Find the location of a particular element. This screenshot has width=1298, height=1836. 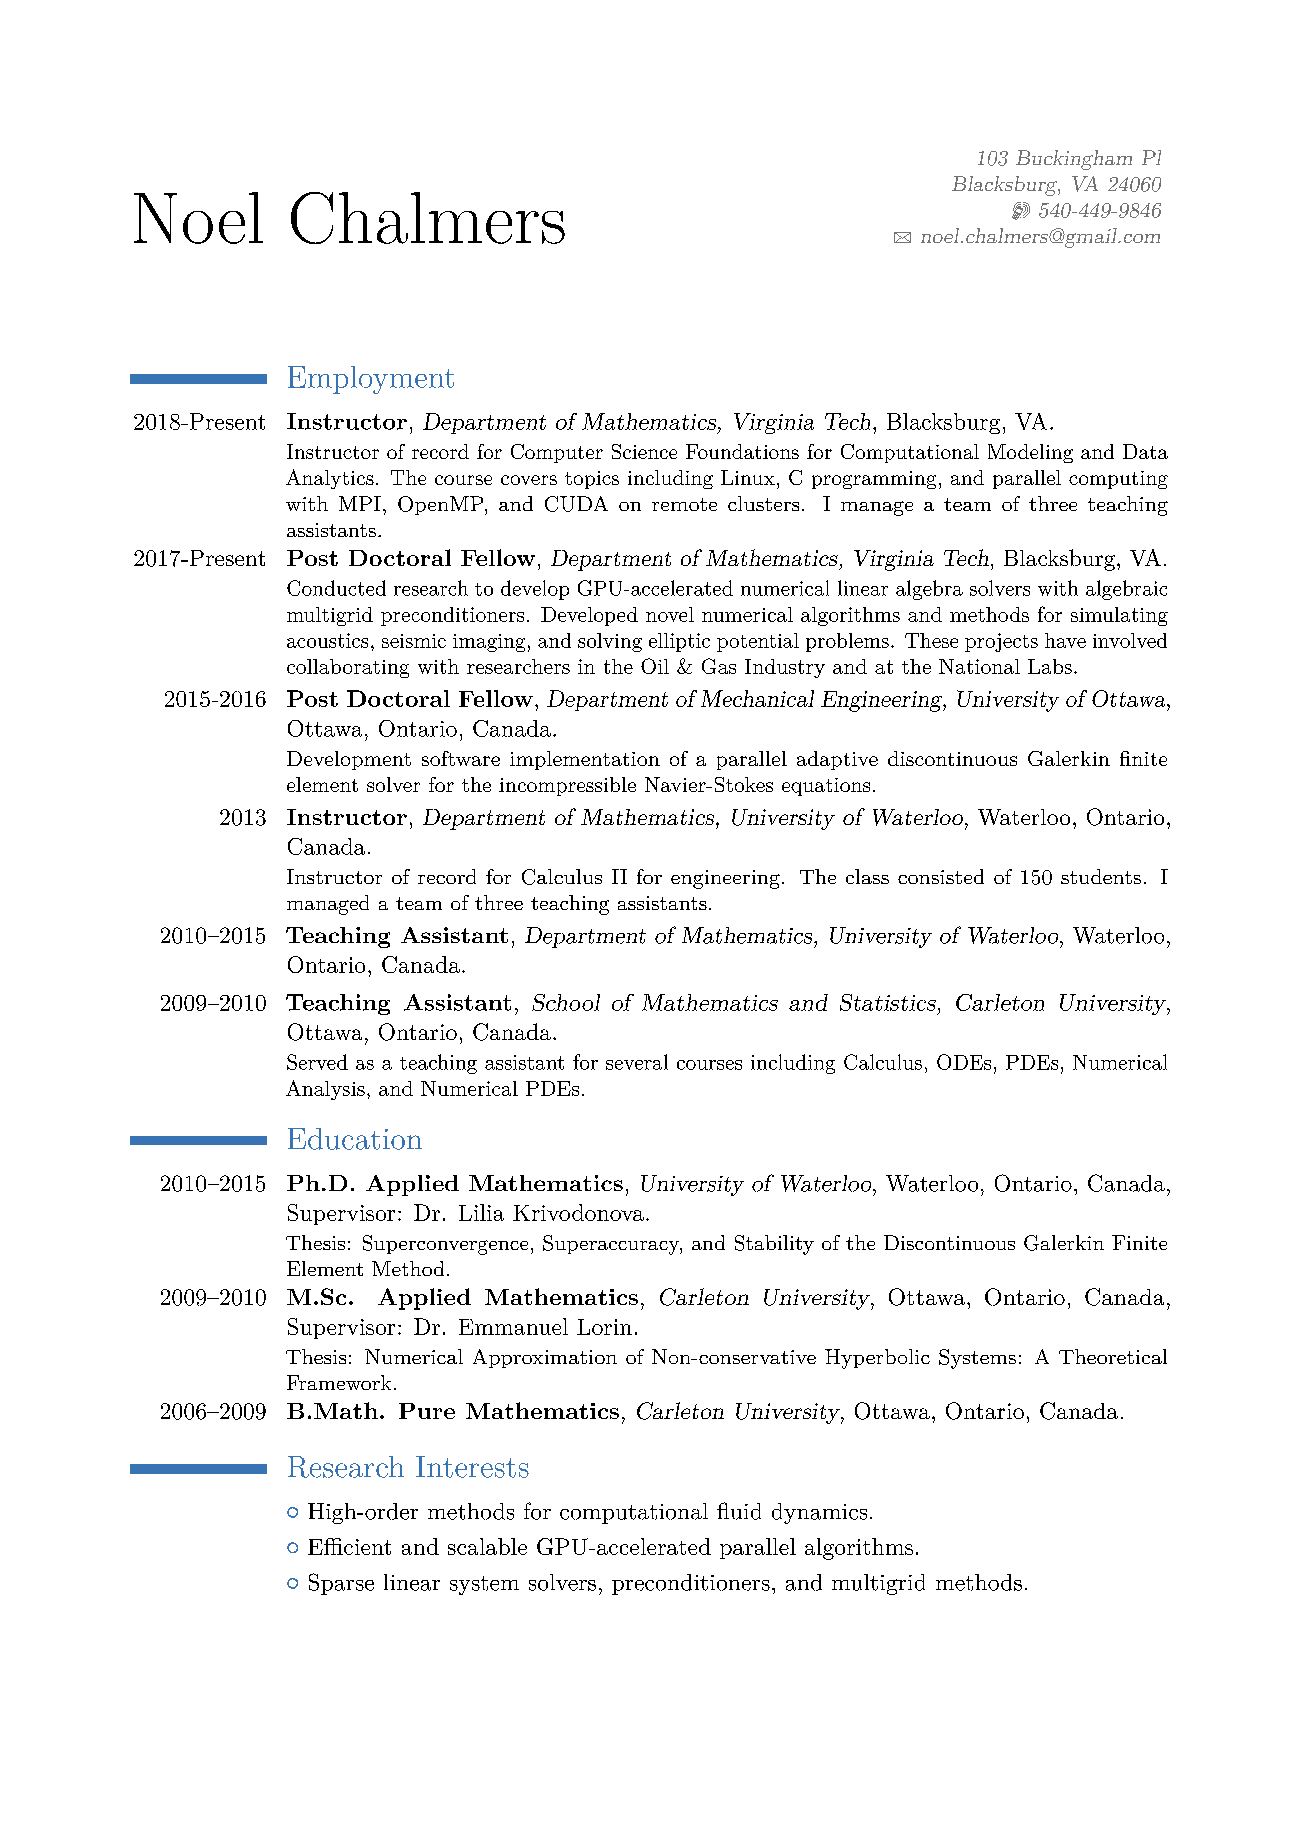

Efficient is located at coordinates (349, 1546).
